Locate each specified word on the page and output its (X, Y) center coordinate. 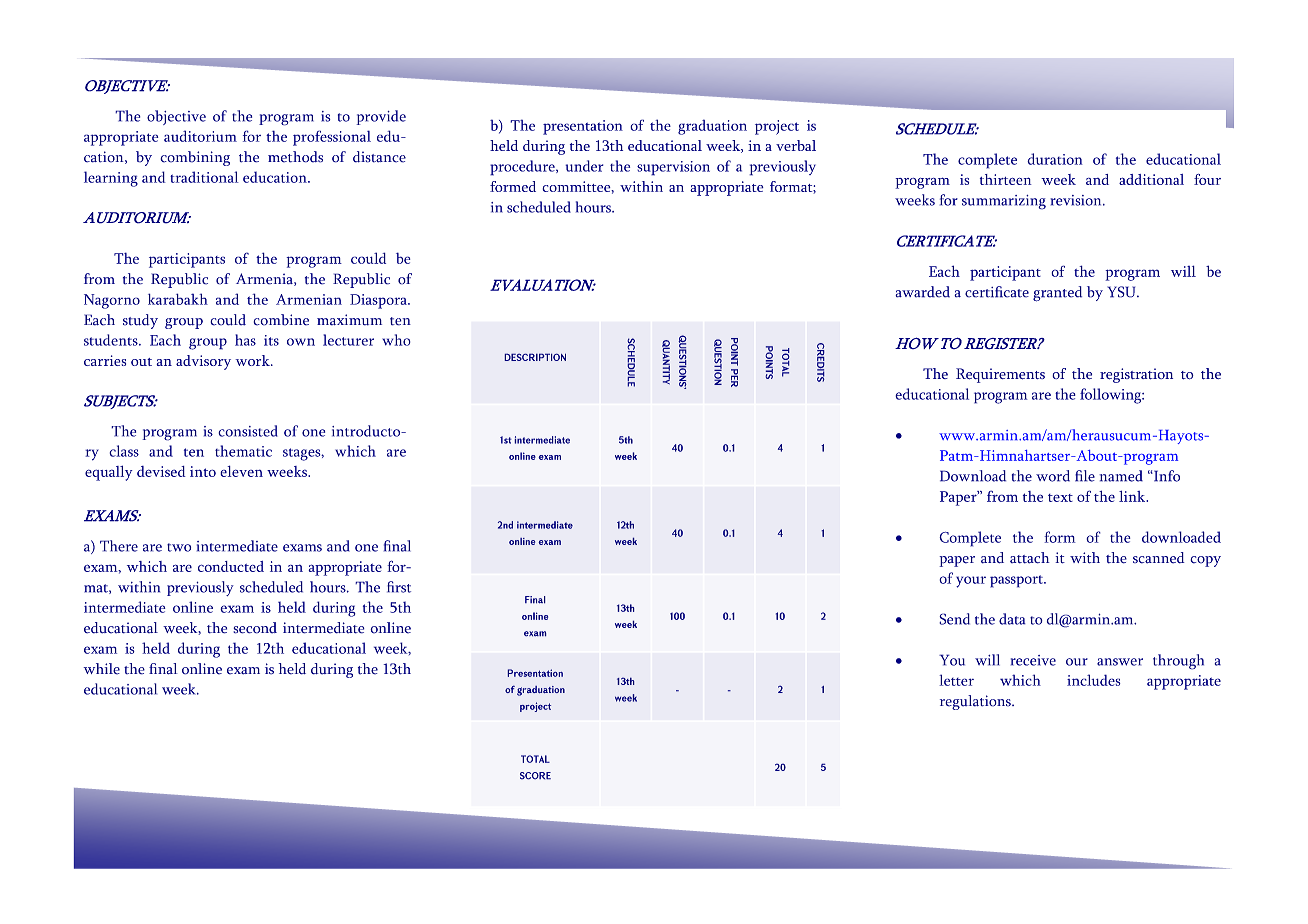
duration (1055, 159)
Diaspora (379, 301)
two (179, 547)
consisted (248, 431)
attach (1030, 558)
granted (1057, 294)
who (396, 340)
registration (1136, 375)
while (101, 669)
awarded (922, 292)
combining (195, 158)
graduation (712, 127)
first (399, 587)
